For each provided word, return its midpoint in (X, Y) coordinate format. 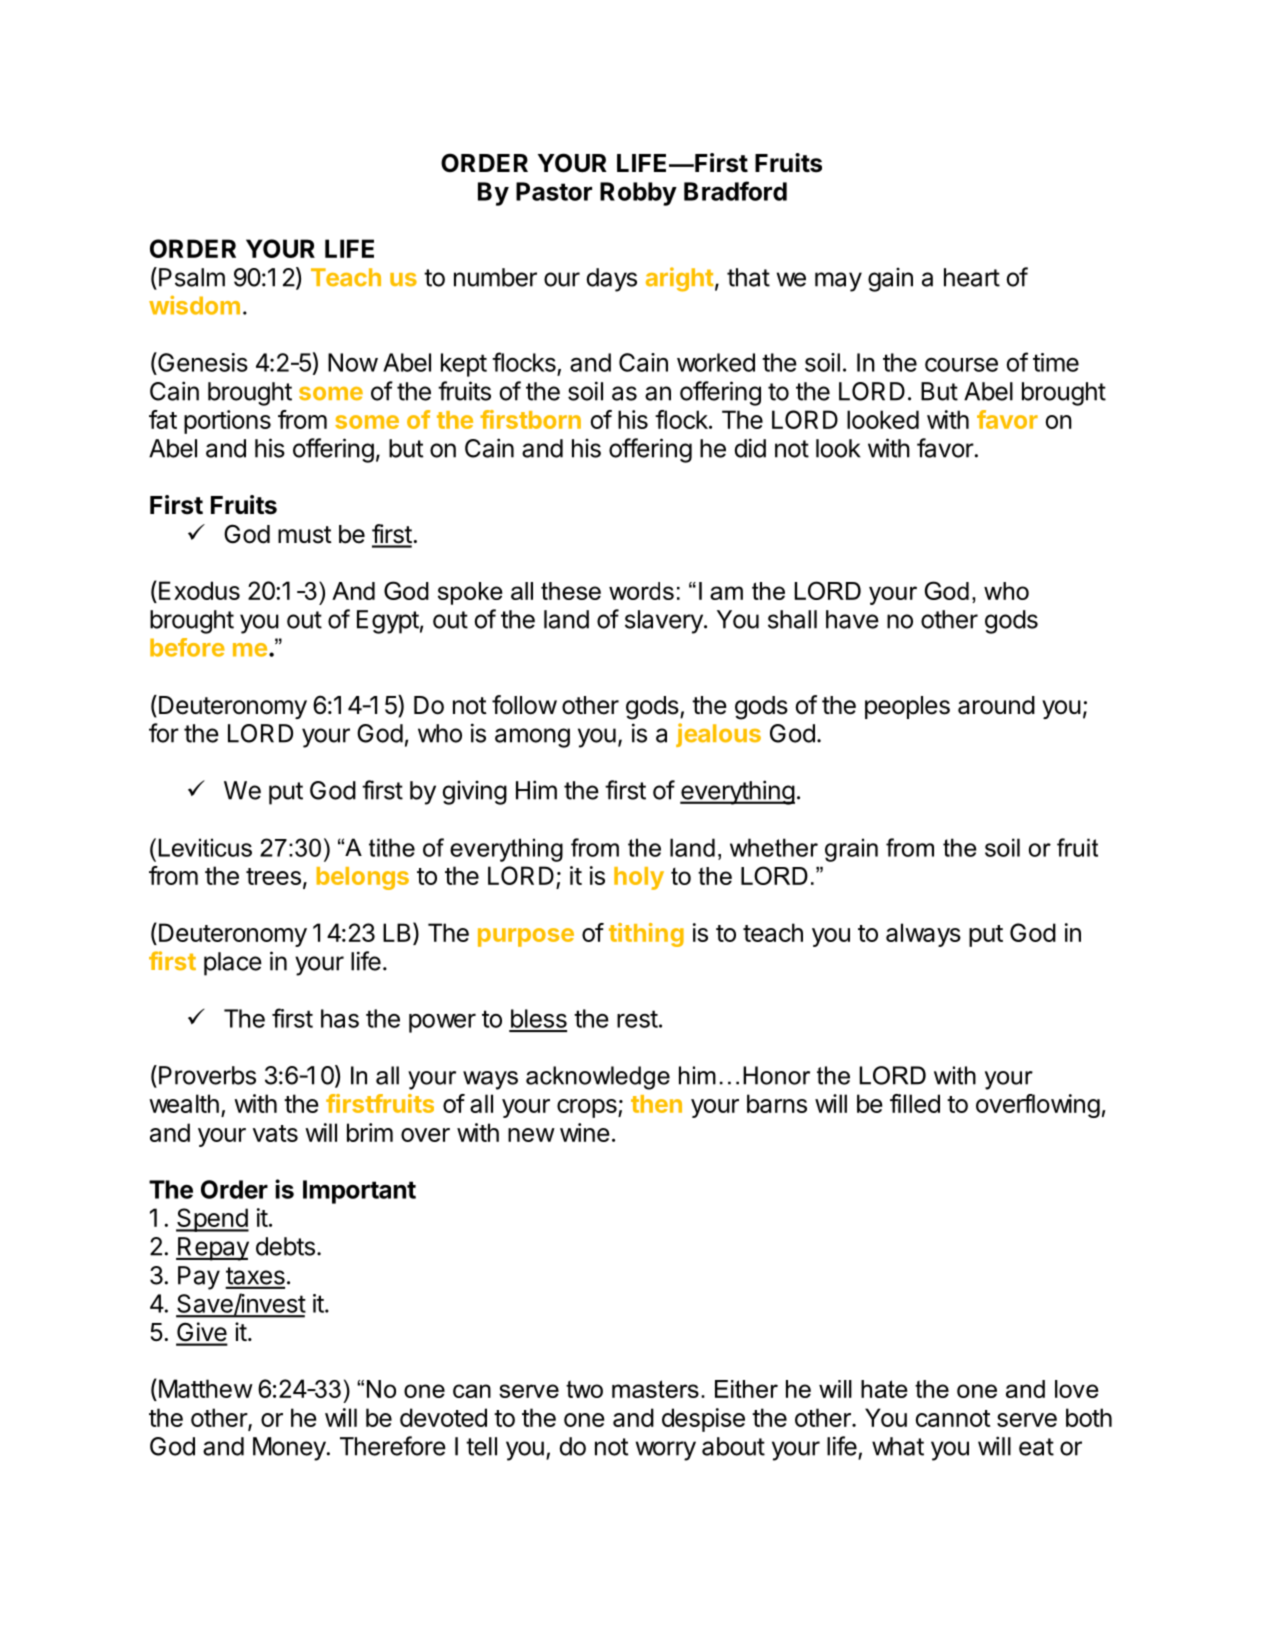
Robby (638, 194)
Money (289, 1449)
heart (972, 277)
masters (655, 1389)
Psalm (192, 277)
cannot (953, 1418)
